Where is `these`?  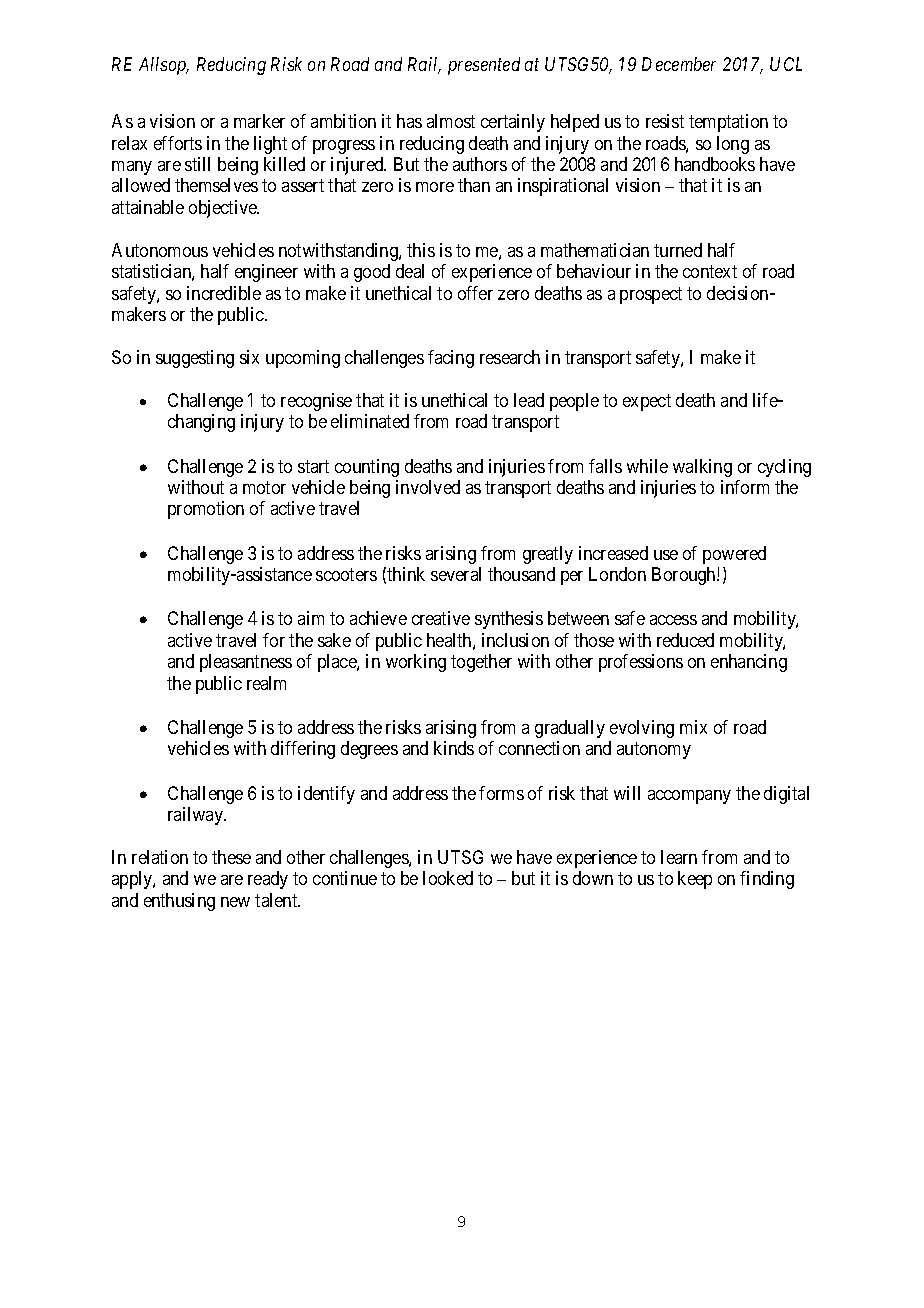
these is located at coordinates (231, 857).
